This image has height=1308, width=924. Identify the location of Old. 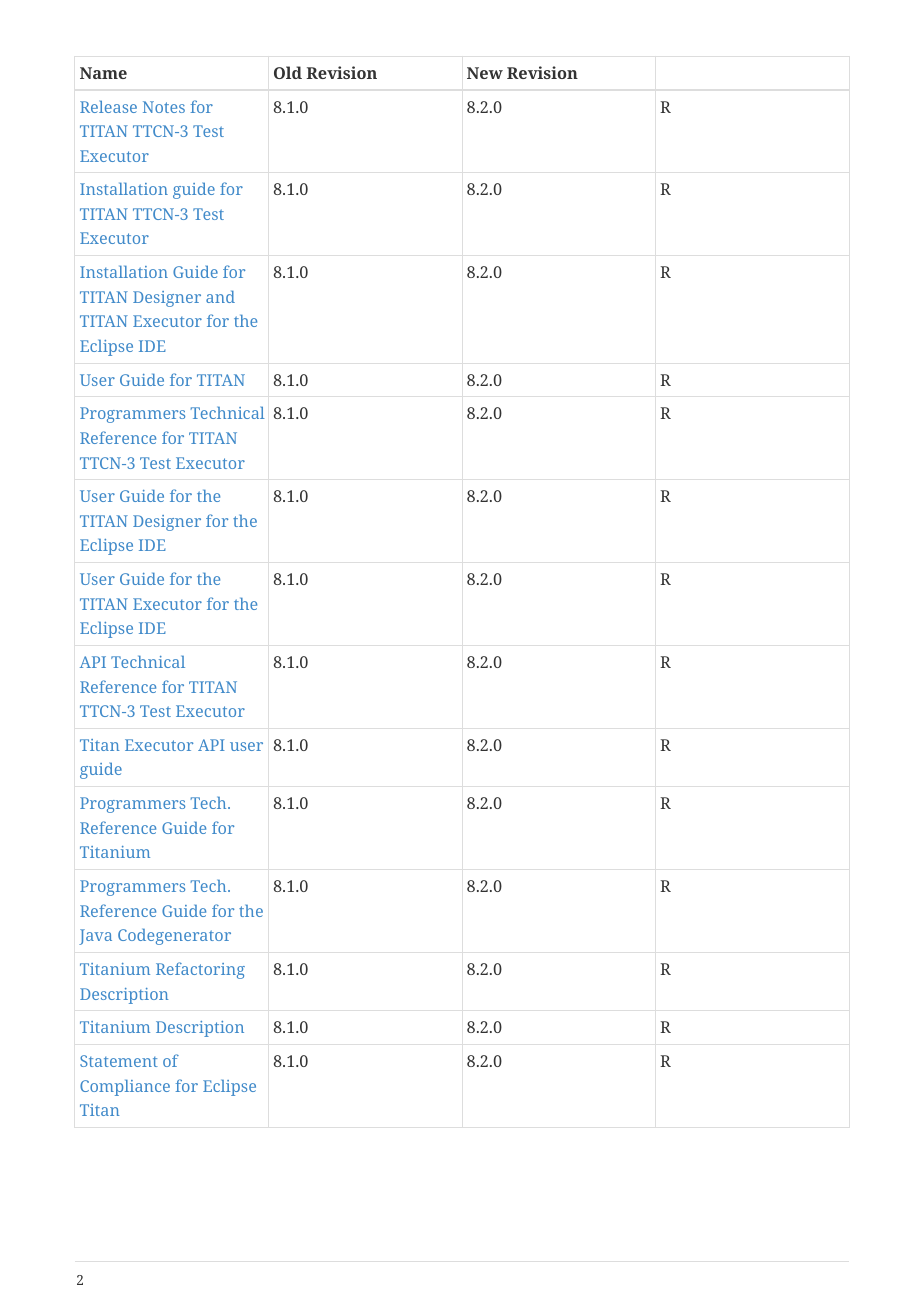
(288, 72).
